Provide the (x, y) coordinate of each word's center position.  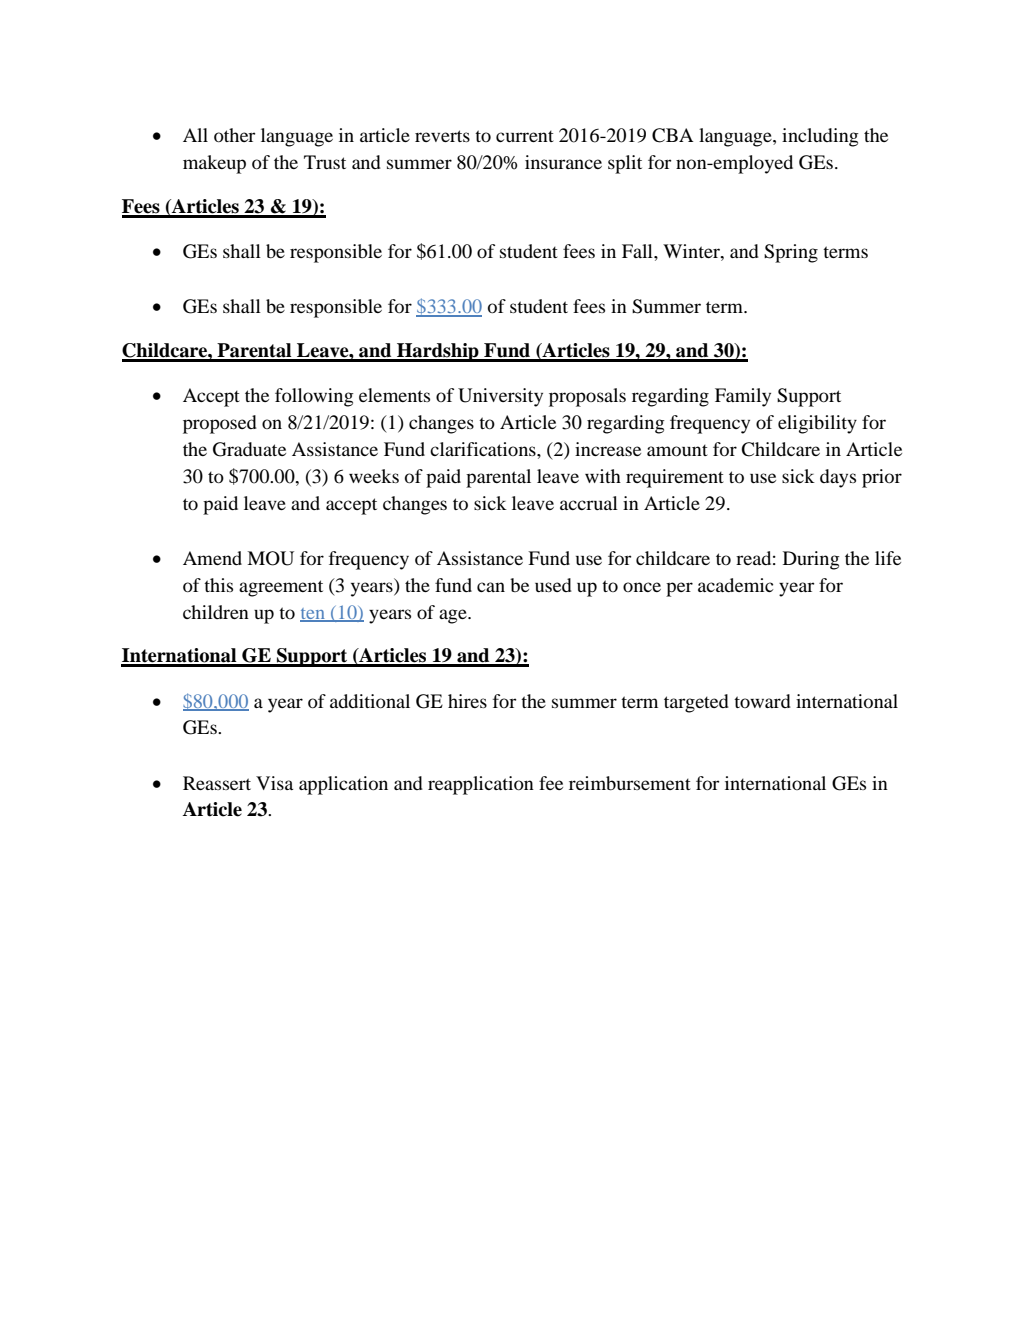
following (314, 397)
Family (743, 397)
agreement (281, 588)
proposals (587, 397)
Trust (325, 162)
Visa (274, 783)
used (553, 585)
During (811, 560)
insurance (563, 162)
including (820, 137)
